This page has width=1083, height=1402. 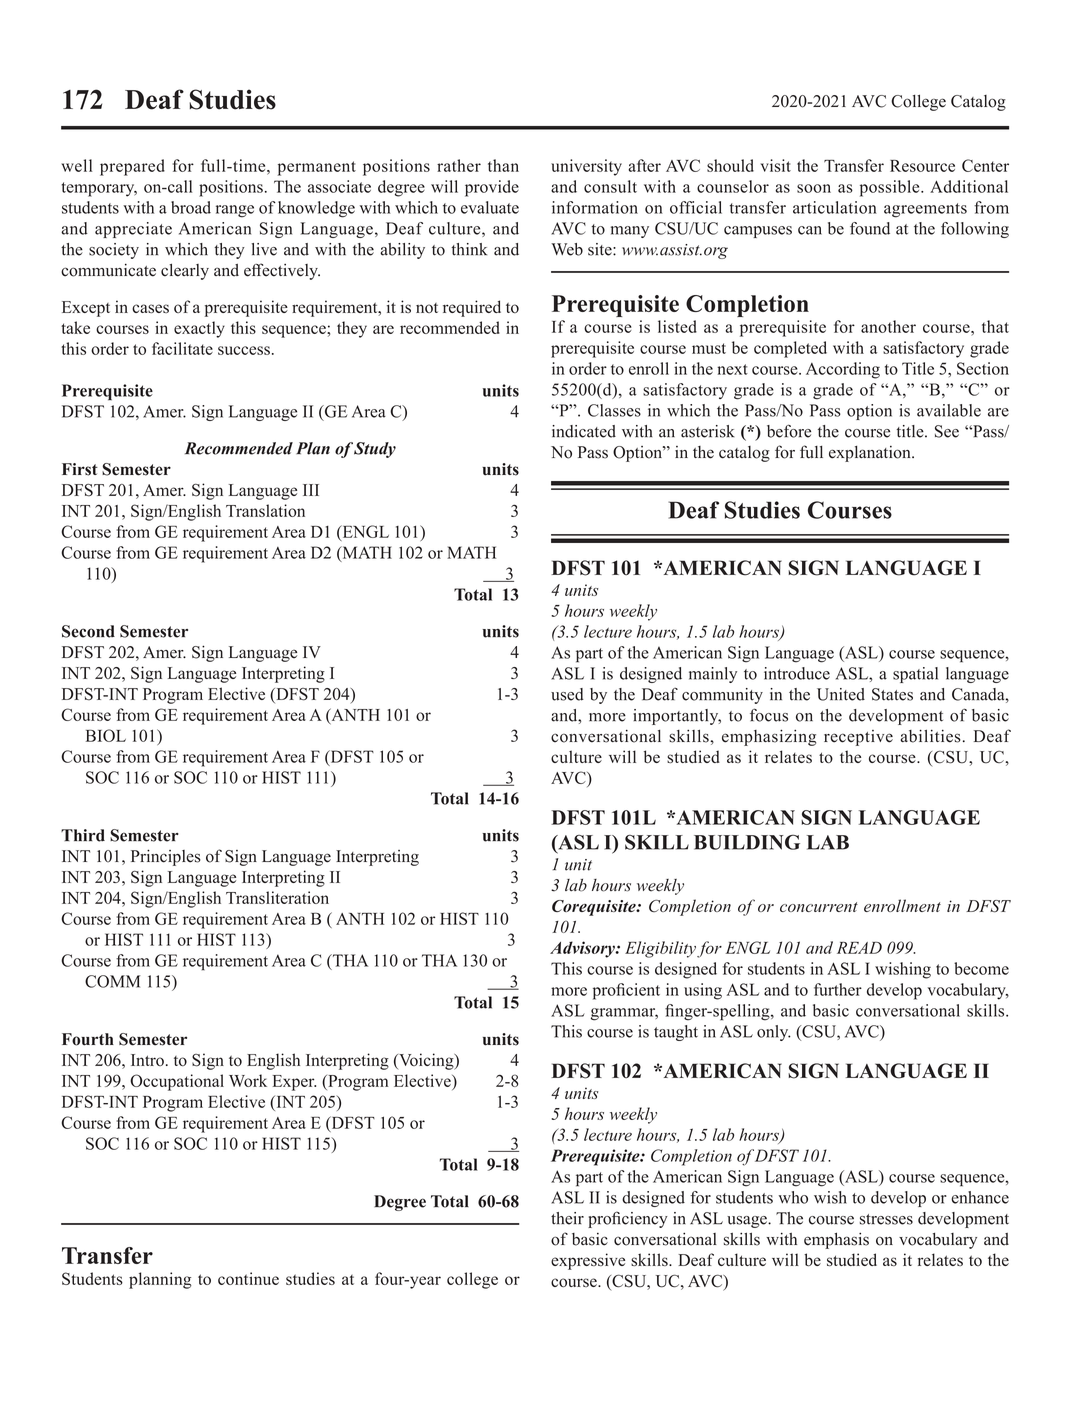 I want to click on possible, so click(x=891, y=188).
